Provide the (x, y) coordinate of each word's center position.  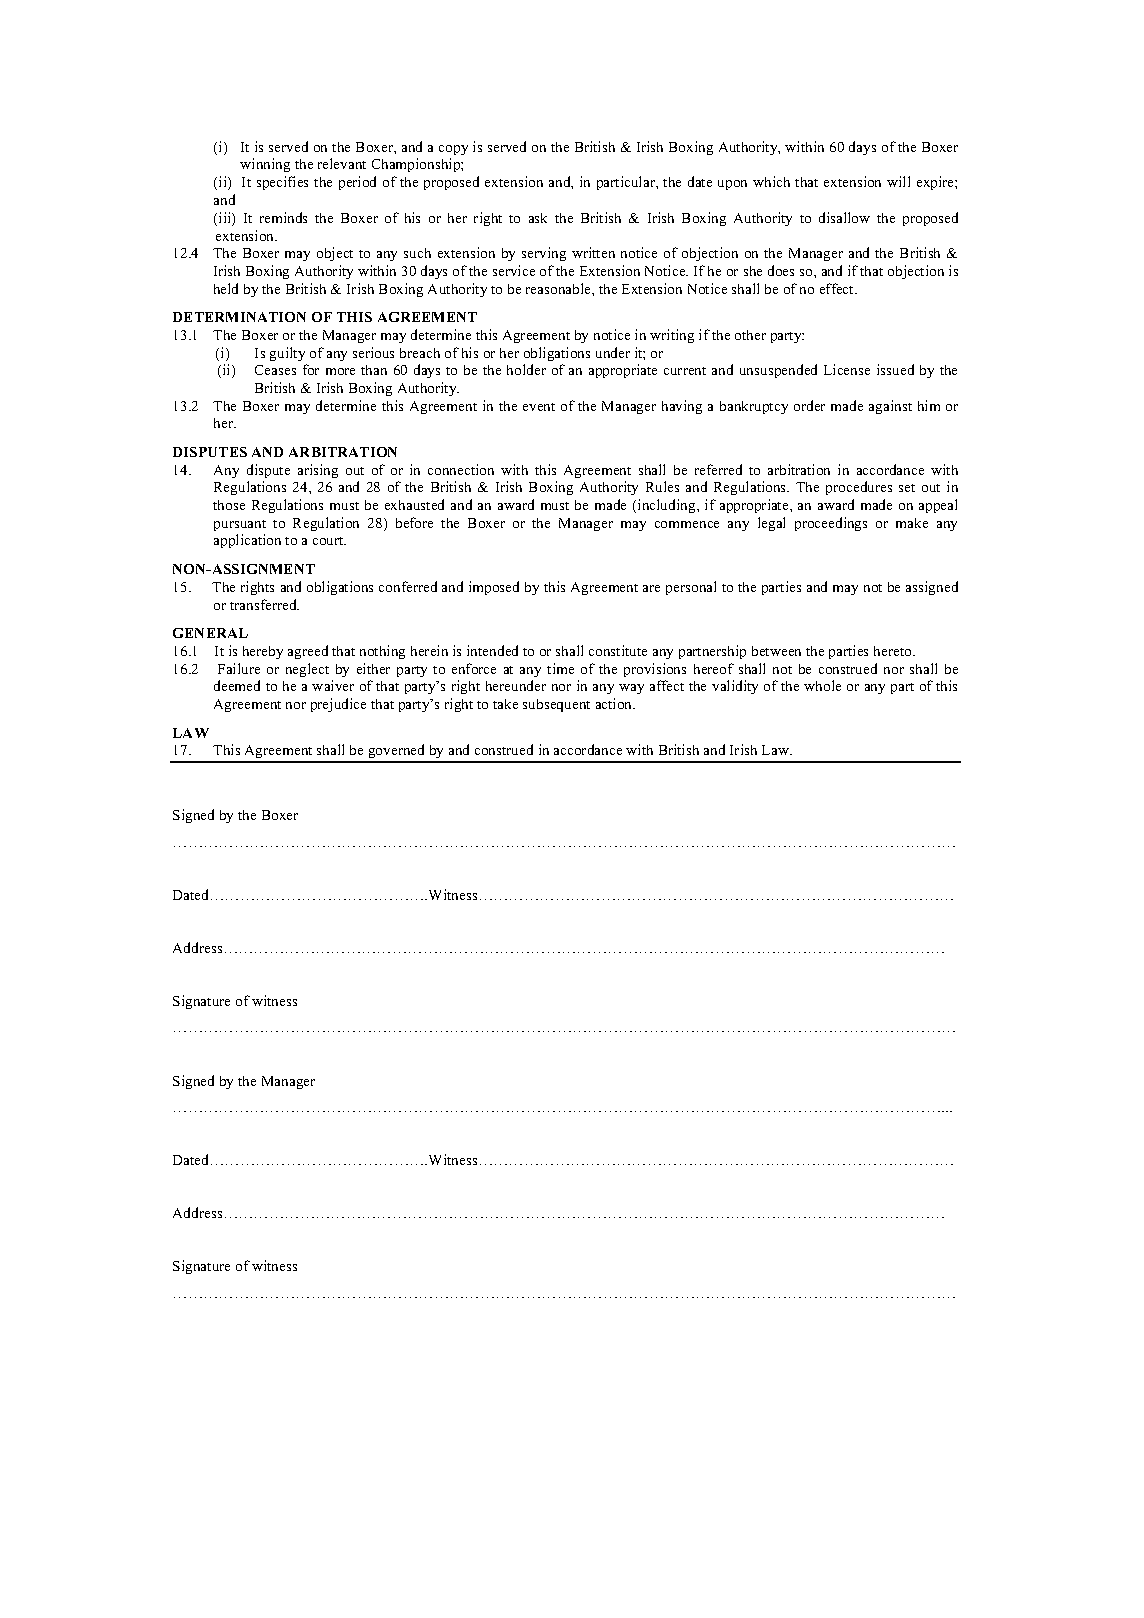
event (539, 407)
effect (838, 288)
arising (318, 471)
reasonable (559, 288)
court (329, 541)
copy (453, 150)
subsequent (556, 705)
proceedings (831, 524)
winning (265, 165)
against (890, 407)
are (651, 588)
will (898, 181)
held (226, 288)
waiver (333, 685)
